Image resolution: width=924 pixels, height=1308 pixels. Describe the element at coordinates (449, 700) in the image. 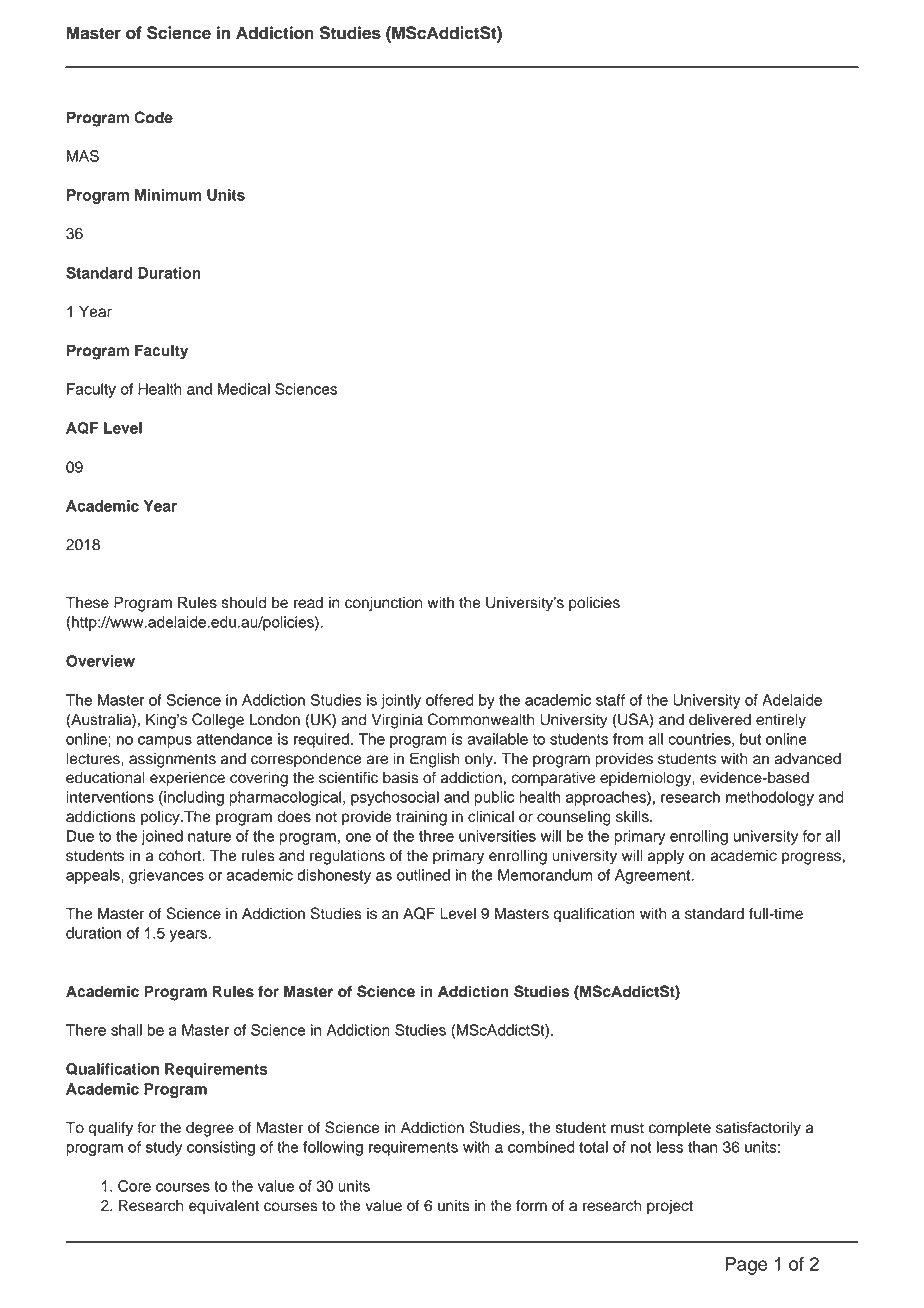

I see `offered` at that location.
